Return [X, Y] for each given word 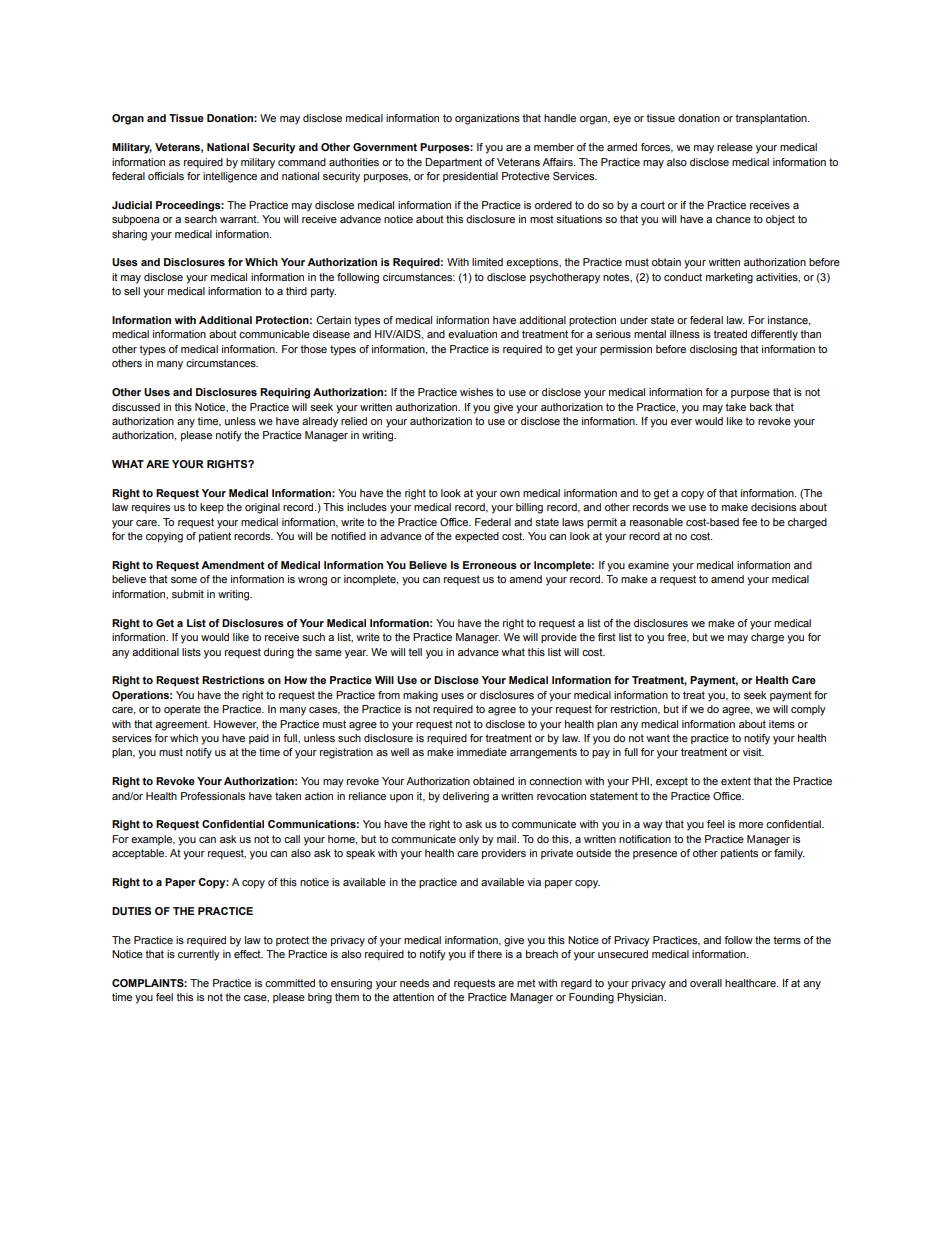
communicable [274, 334]
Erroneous [490, 565]
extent [736, 781]
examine [648, 565]
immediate [482, 752]
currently [199, 955]
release [735, 147]
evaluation [472, 334]
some [184, 580]
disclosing [713, 350]
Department [453, 163]
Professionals [213, 796]
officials [166, 176]
